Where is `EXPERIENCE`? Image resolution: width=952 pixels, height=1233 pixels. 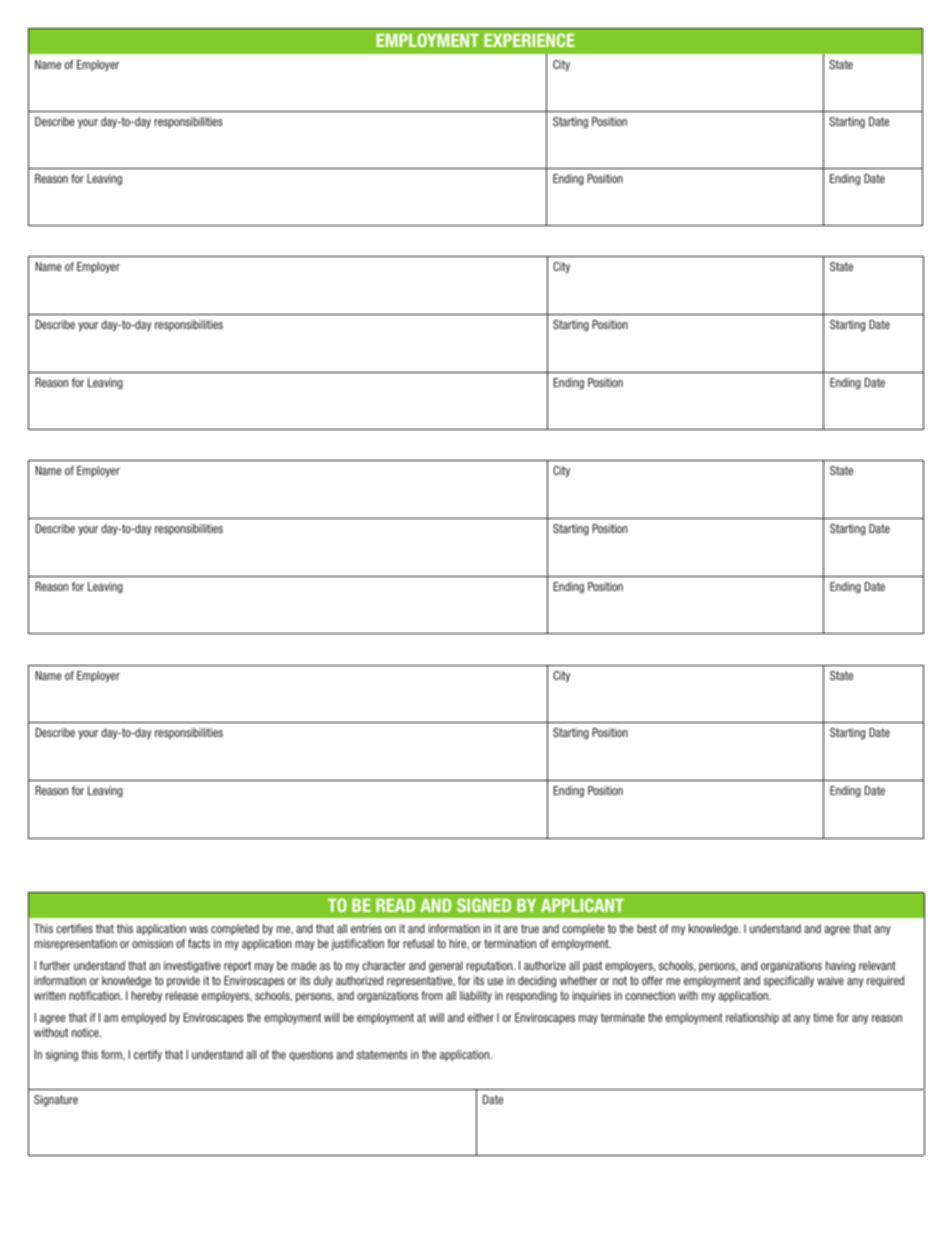 EXPERIENCE is located at coordinates (529, 40).
